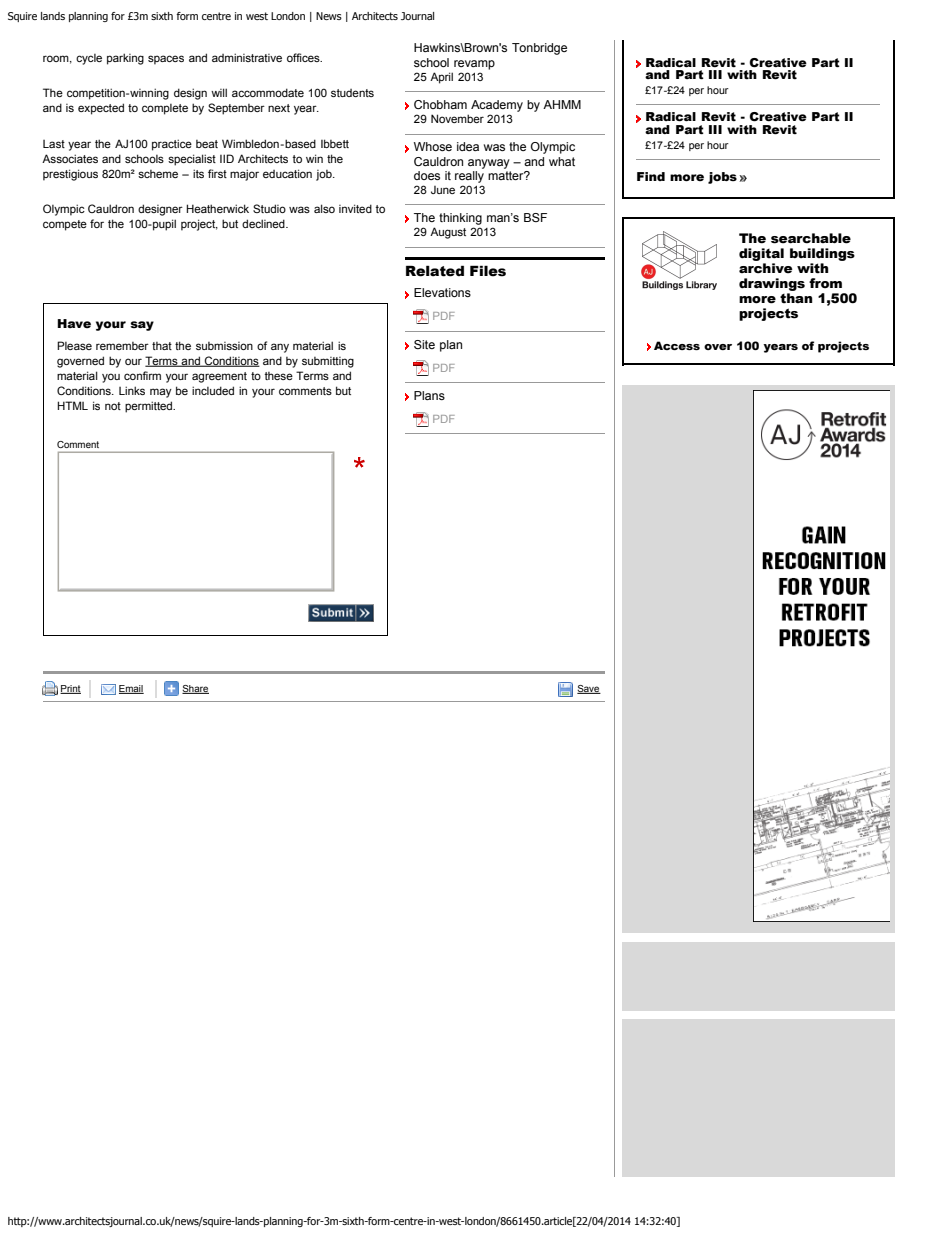 This screenshot has height=1233, width=952. I want to click on April, so click(441, 78).
